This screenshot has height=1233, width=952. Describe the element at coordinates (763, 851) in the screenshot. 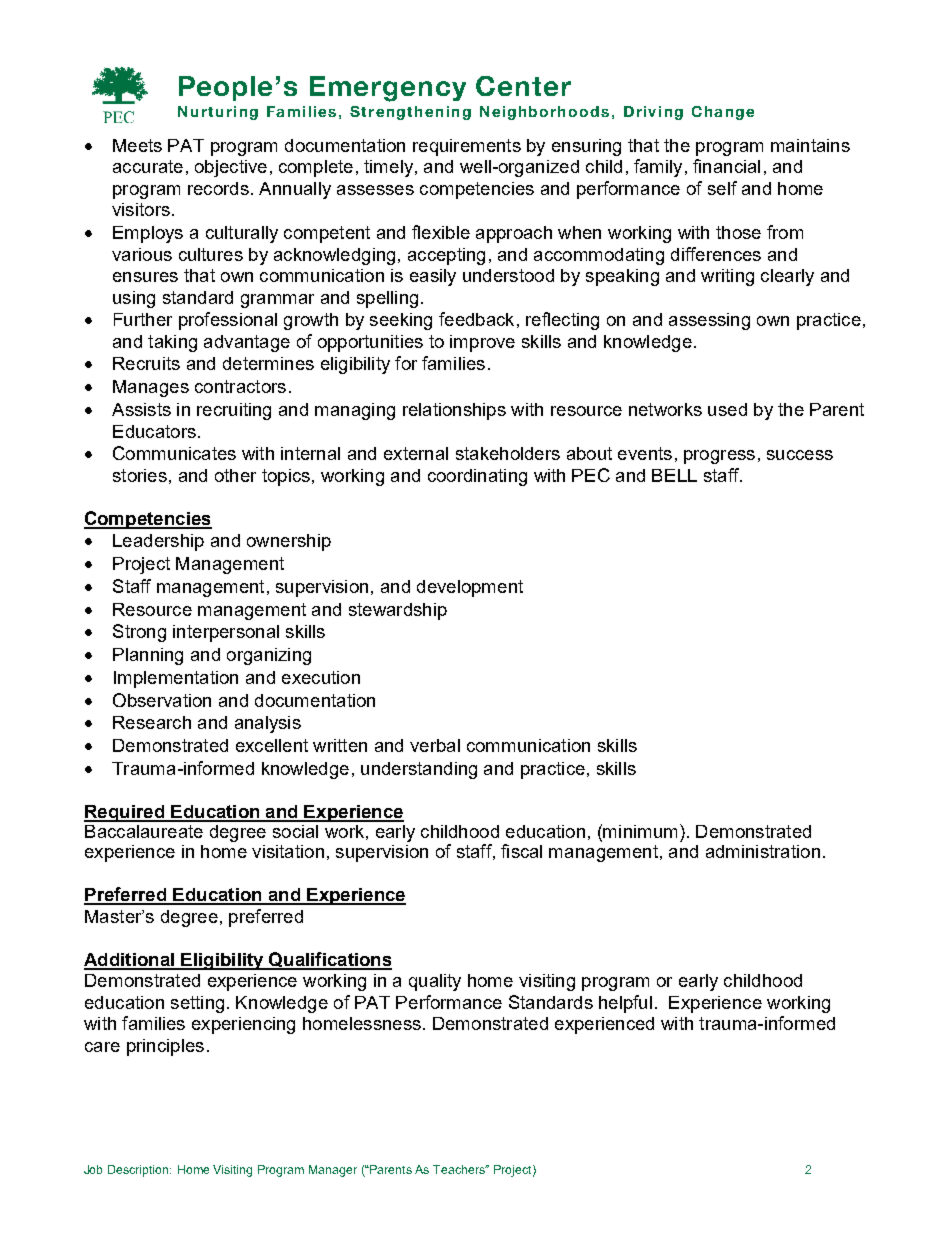

I see `administration` at that location.
